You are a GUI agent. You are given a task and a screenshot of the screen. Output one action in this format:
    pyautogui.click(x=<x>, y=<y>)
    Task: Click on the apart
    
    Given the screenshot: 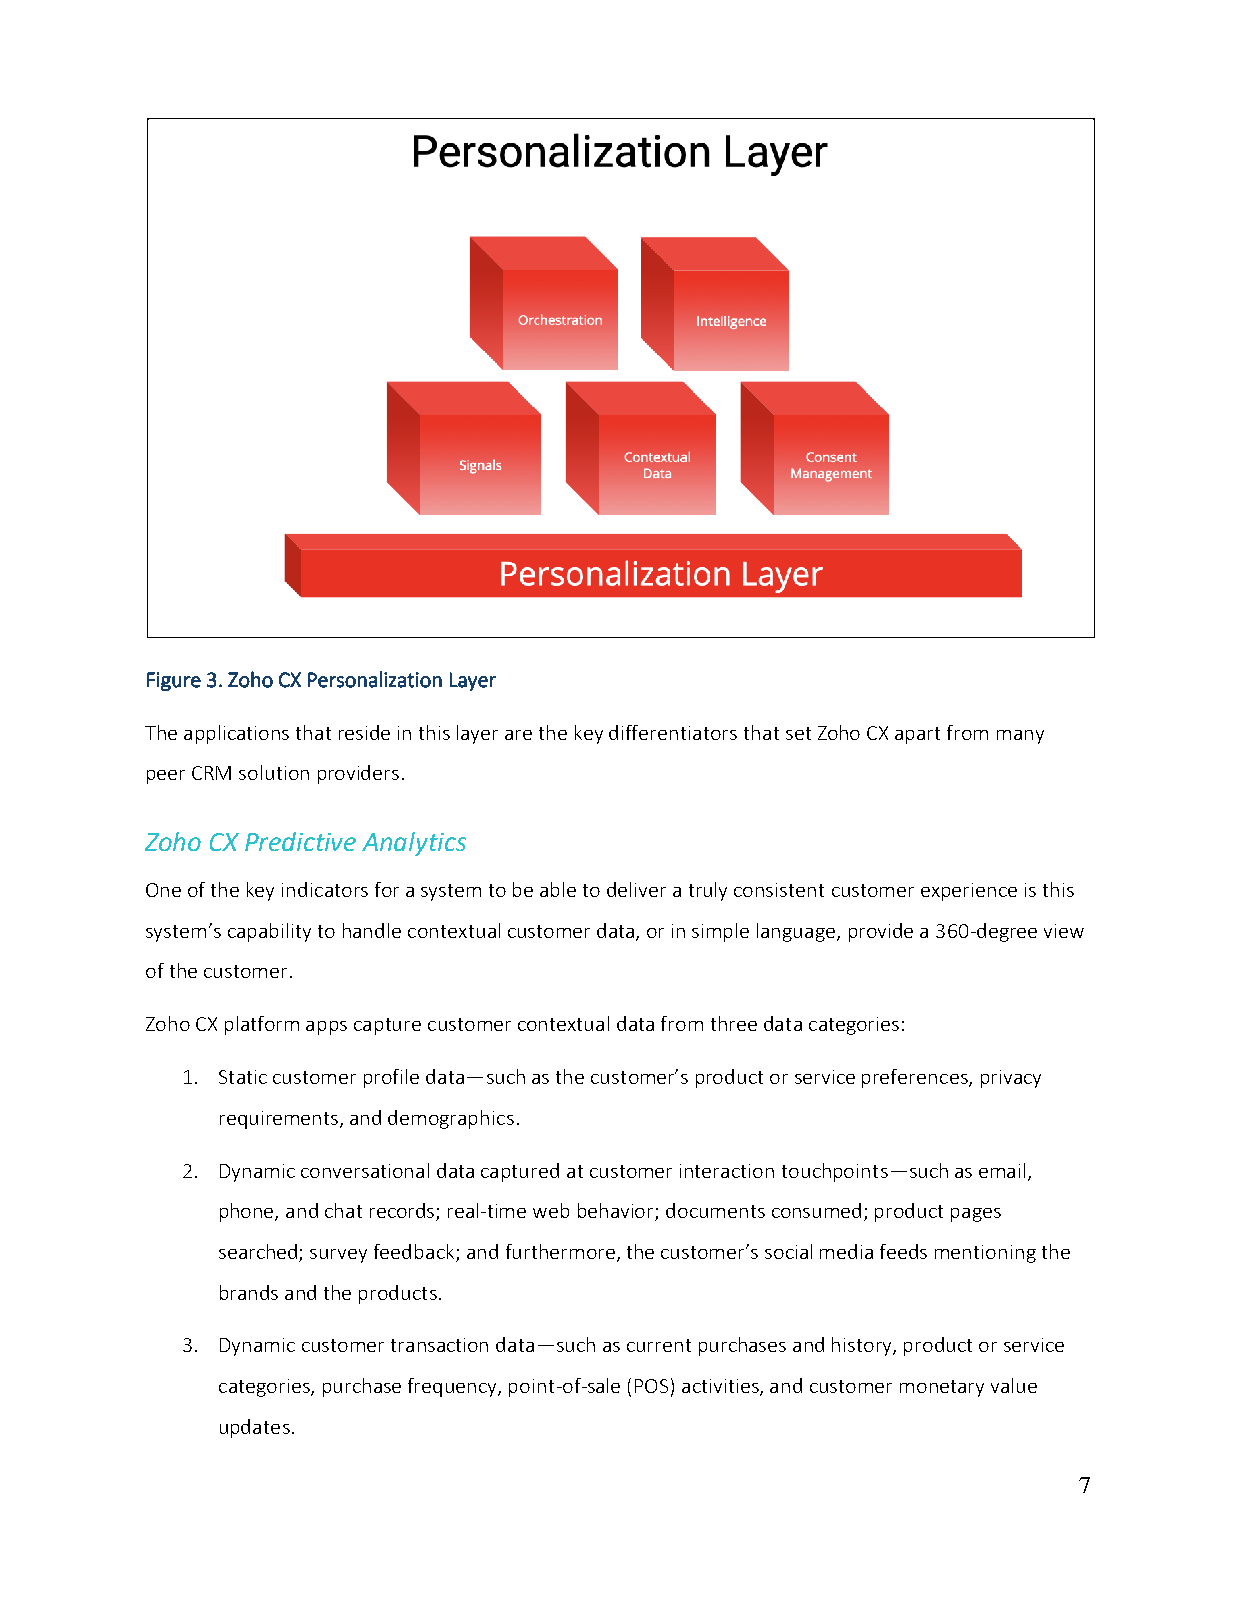 What is the action you would take?
    pyautogui.click(x=917, y=735)
